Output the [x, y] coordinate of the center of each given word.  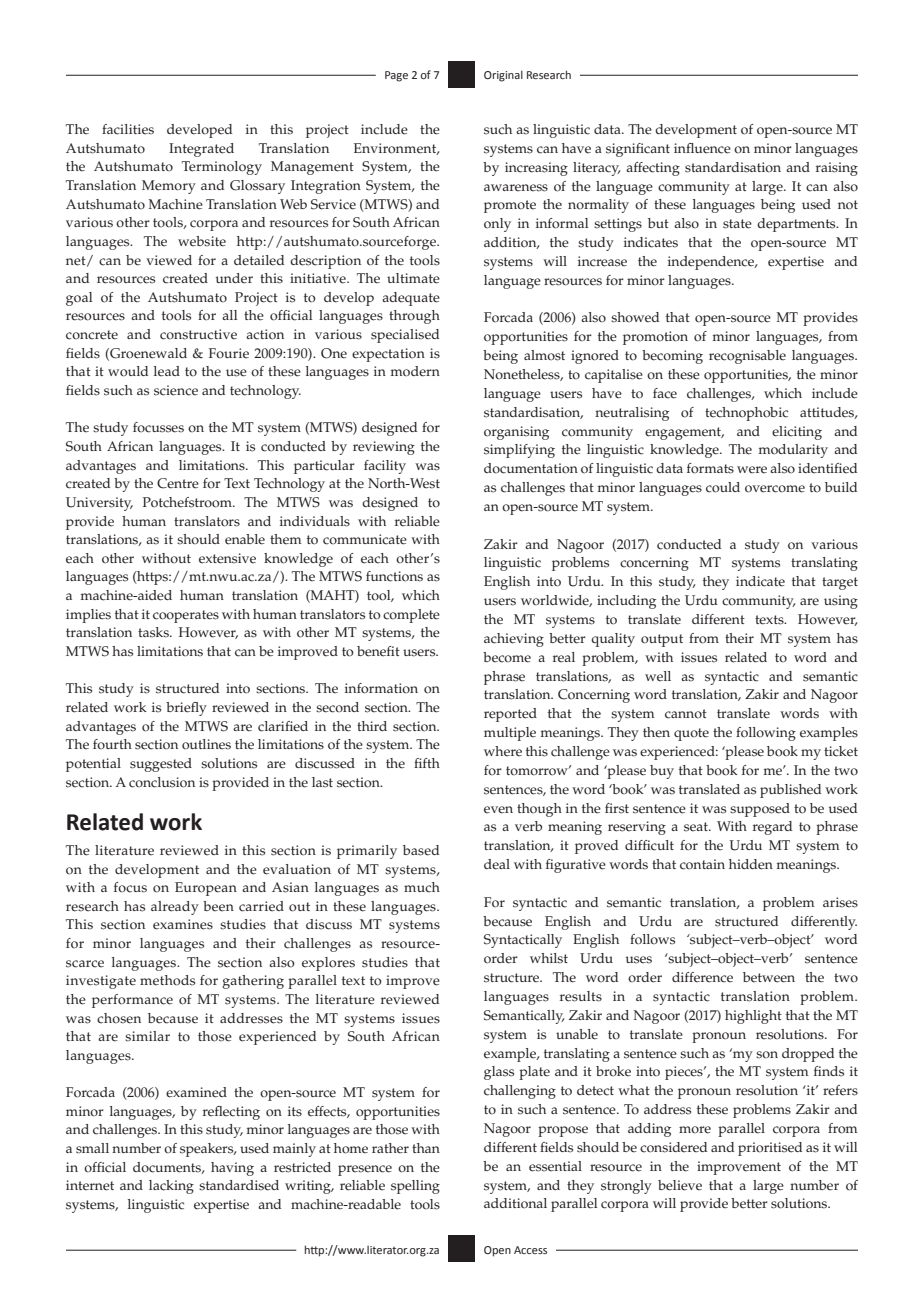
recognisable [747, 357]
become [507, 657]
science [176, 390]
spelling [415, 1187]
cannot [686, 714]
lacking [171, 1187]
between [769, 977]
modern [415, 371]
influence [702, 148]
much [422, 887]
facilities [128, 129]
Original [503, 76]
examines [183, 924]
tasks [154, 632]
